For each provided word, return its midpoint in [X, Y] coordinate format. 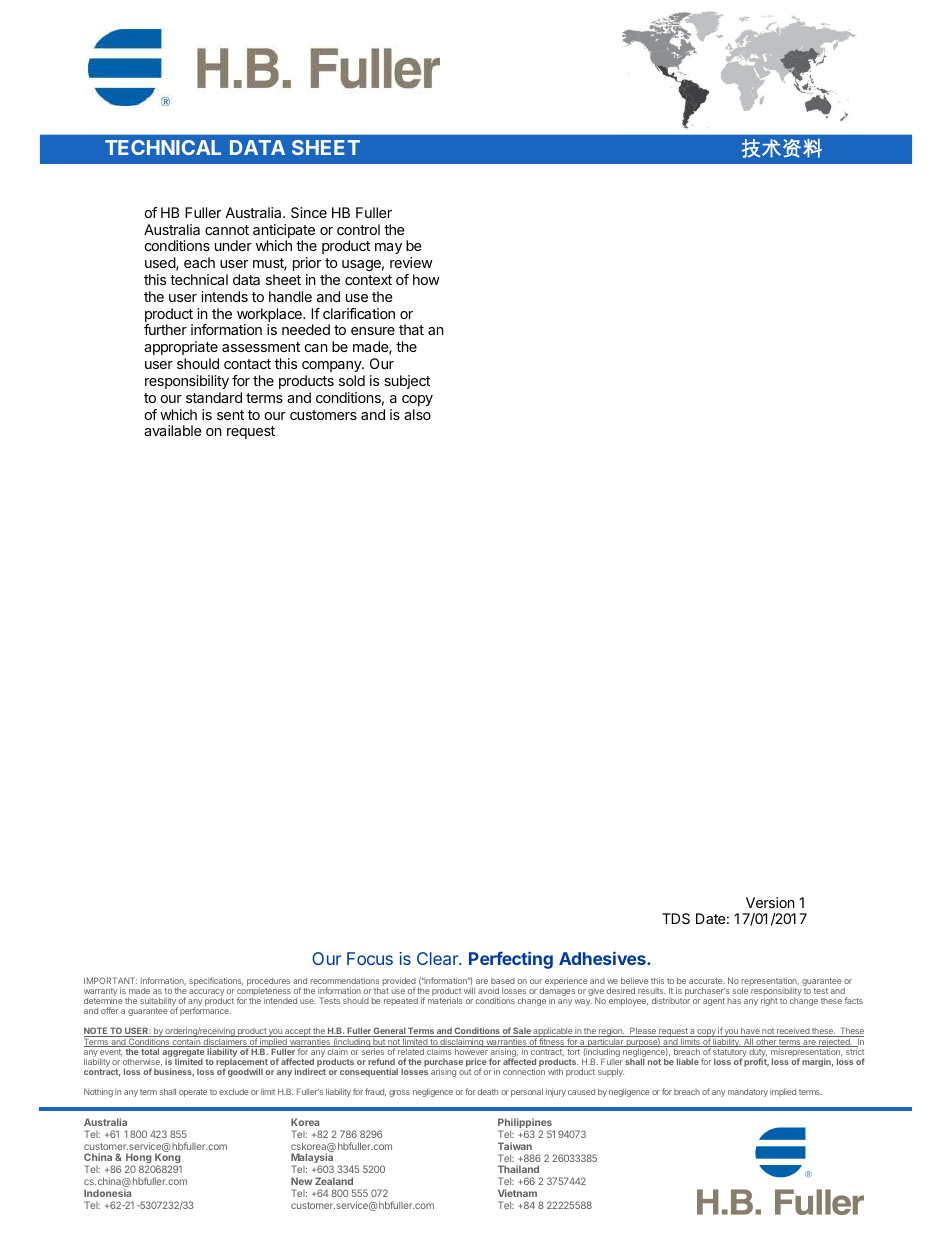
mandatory [748, 1093]
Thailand [518, 1169]
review [411, 262]
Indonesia [107, 1193]
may [388, 248]
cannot [227, 230]
